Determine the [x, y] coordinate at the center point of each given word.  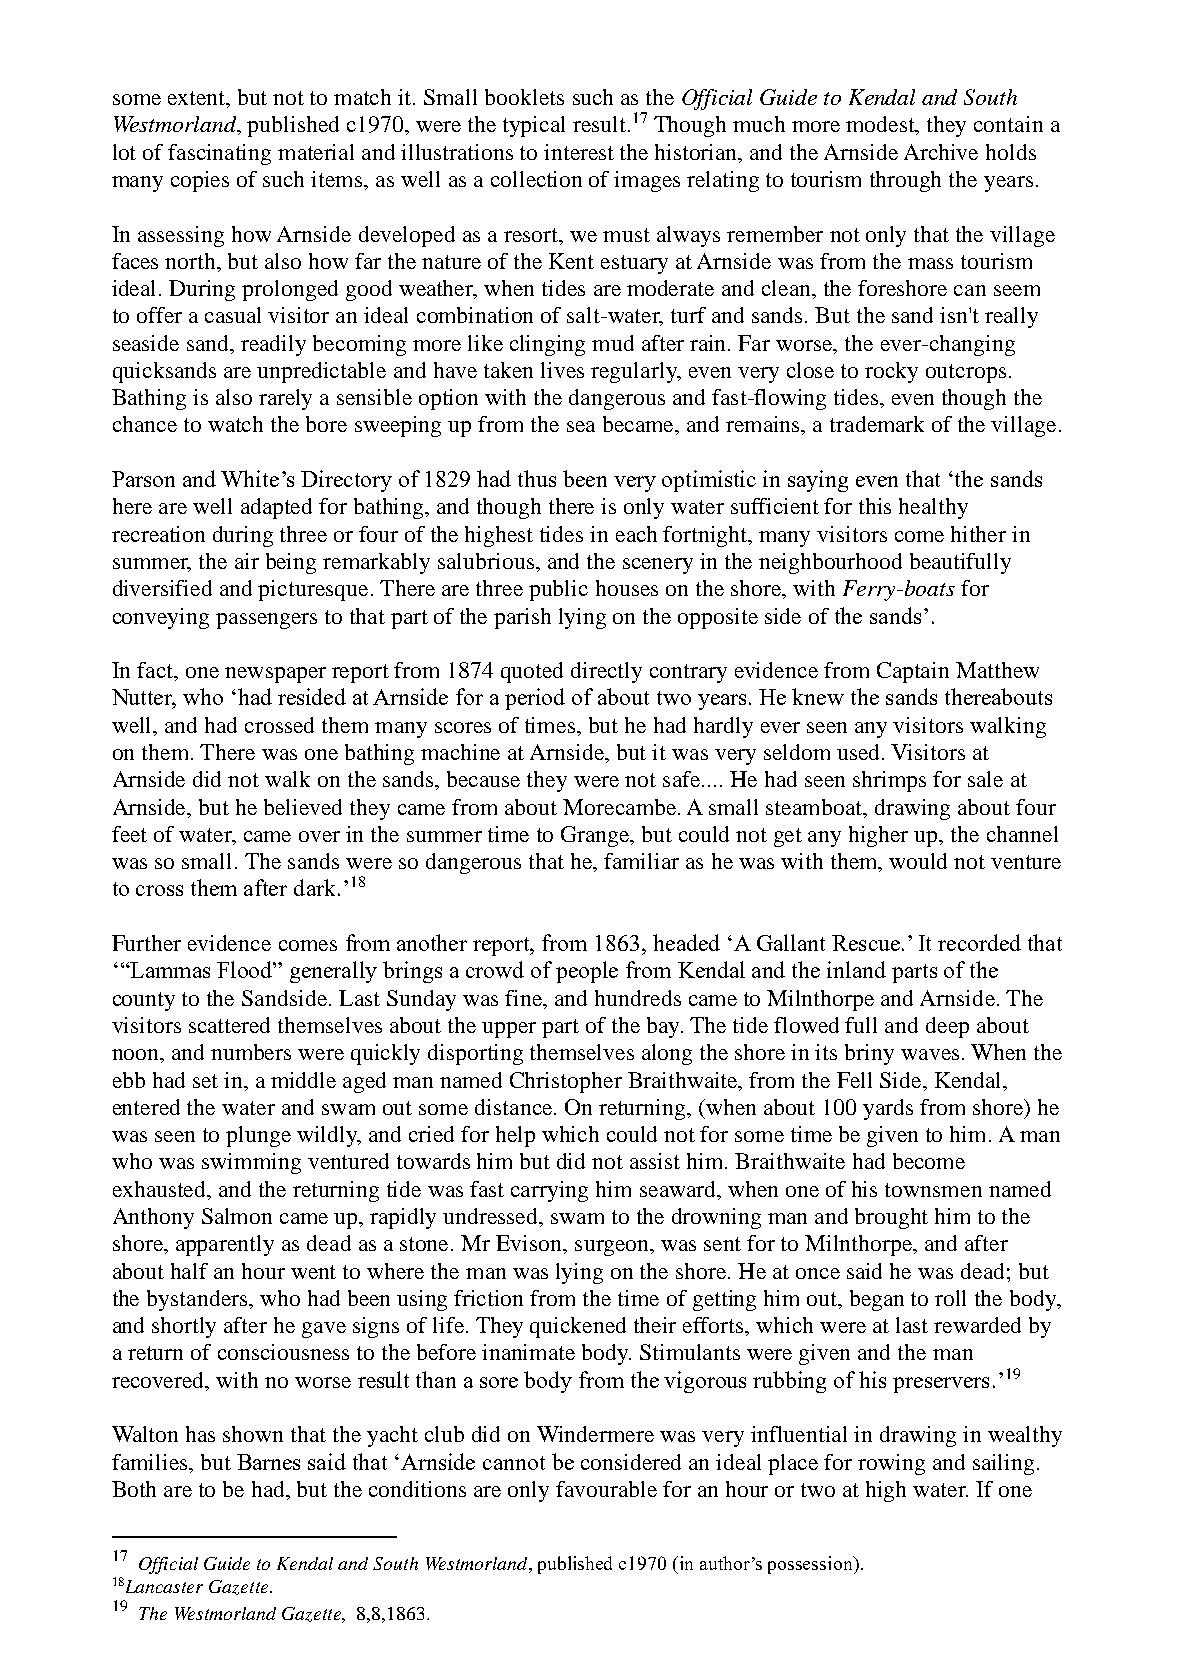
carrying [549, 1191]
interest [579, 152]
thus [537, 478]
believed [303, 807]
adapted [276, 508]
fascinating [219, 154]
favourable [606, 1489]
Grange [597, 836]
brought [891, 1218]
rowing [891, 1464]
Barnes [268, 1462]
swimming [251, 1163]
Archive [941, 152]
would [918, 861]
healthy [933, 508]
